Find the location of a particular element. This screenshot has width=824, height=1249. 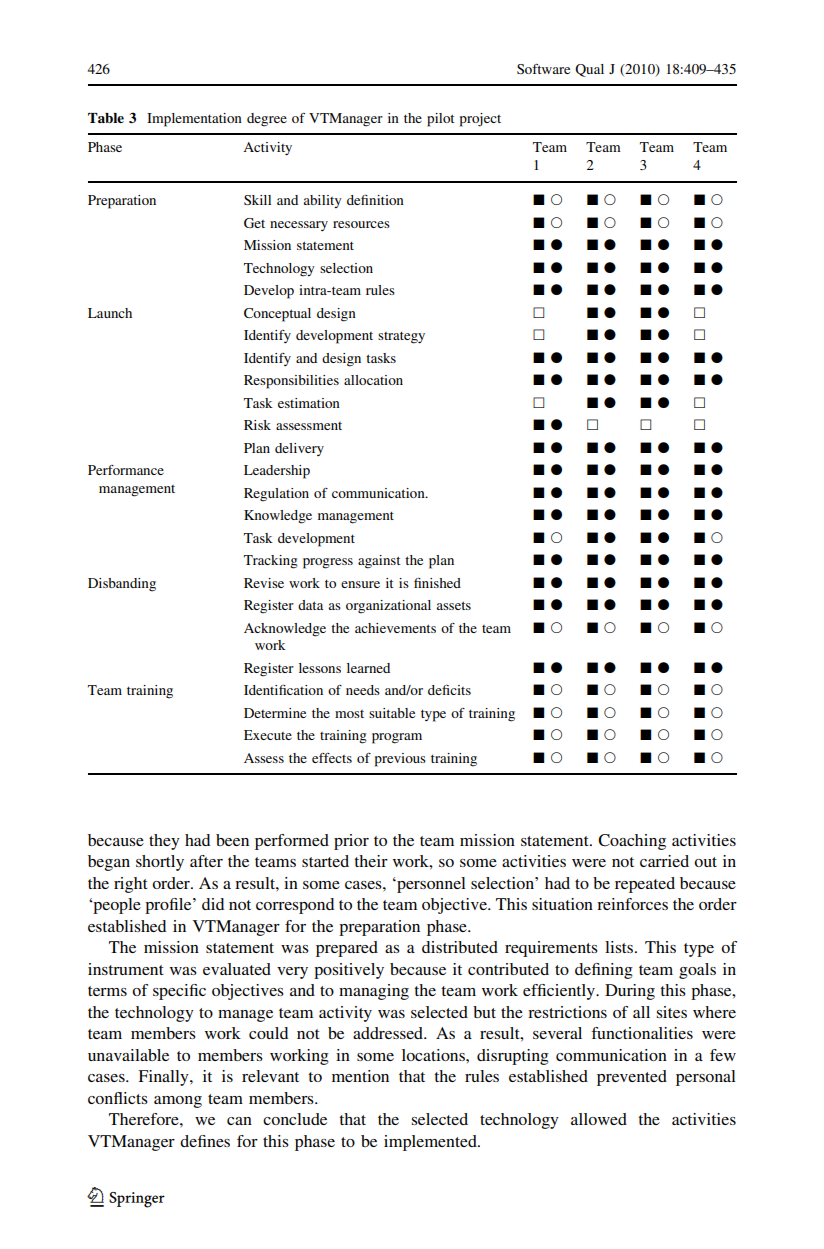

assets is located at coordinates (453, 605).
